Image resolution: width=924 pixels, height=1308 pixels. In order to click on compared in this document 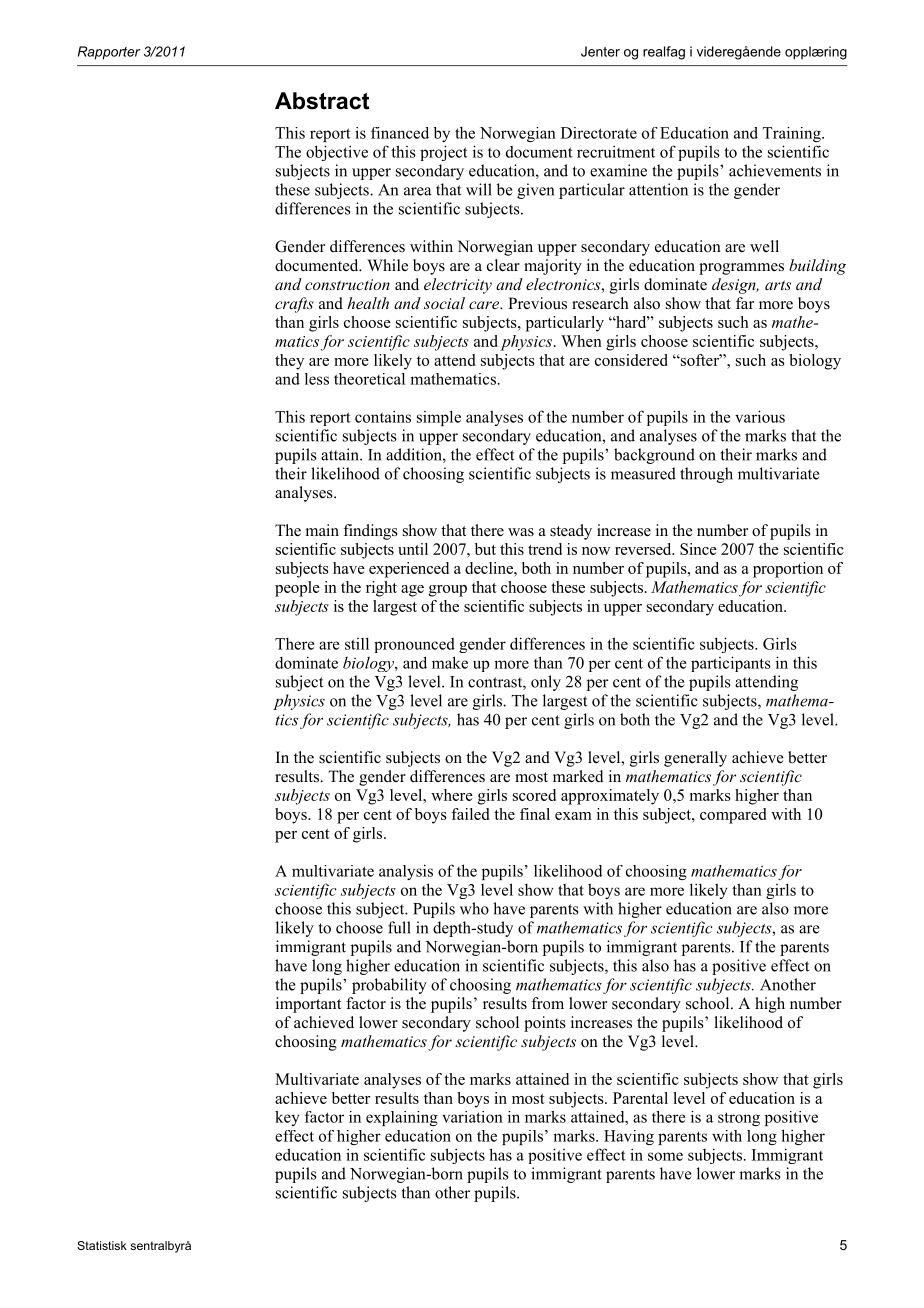, I will do `click(733, 816)`.
